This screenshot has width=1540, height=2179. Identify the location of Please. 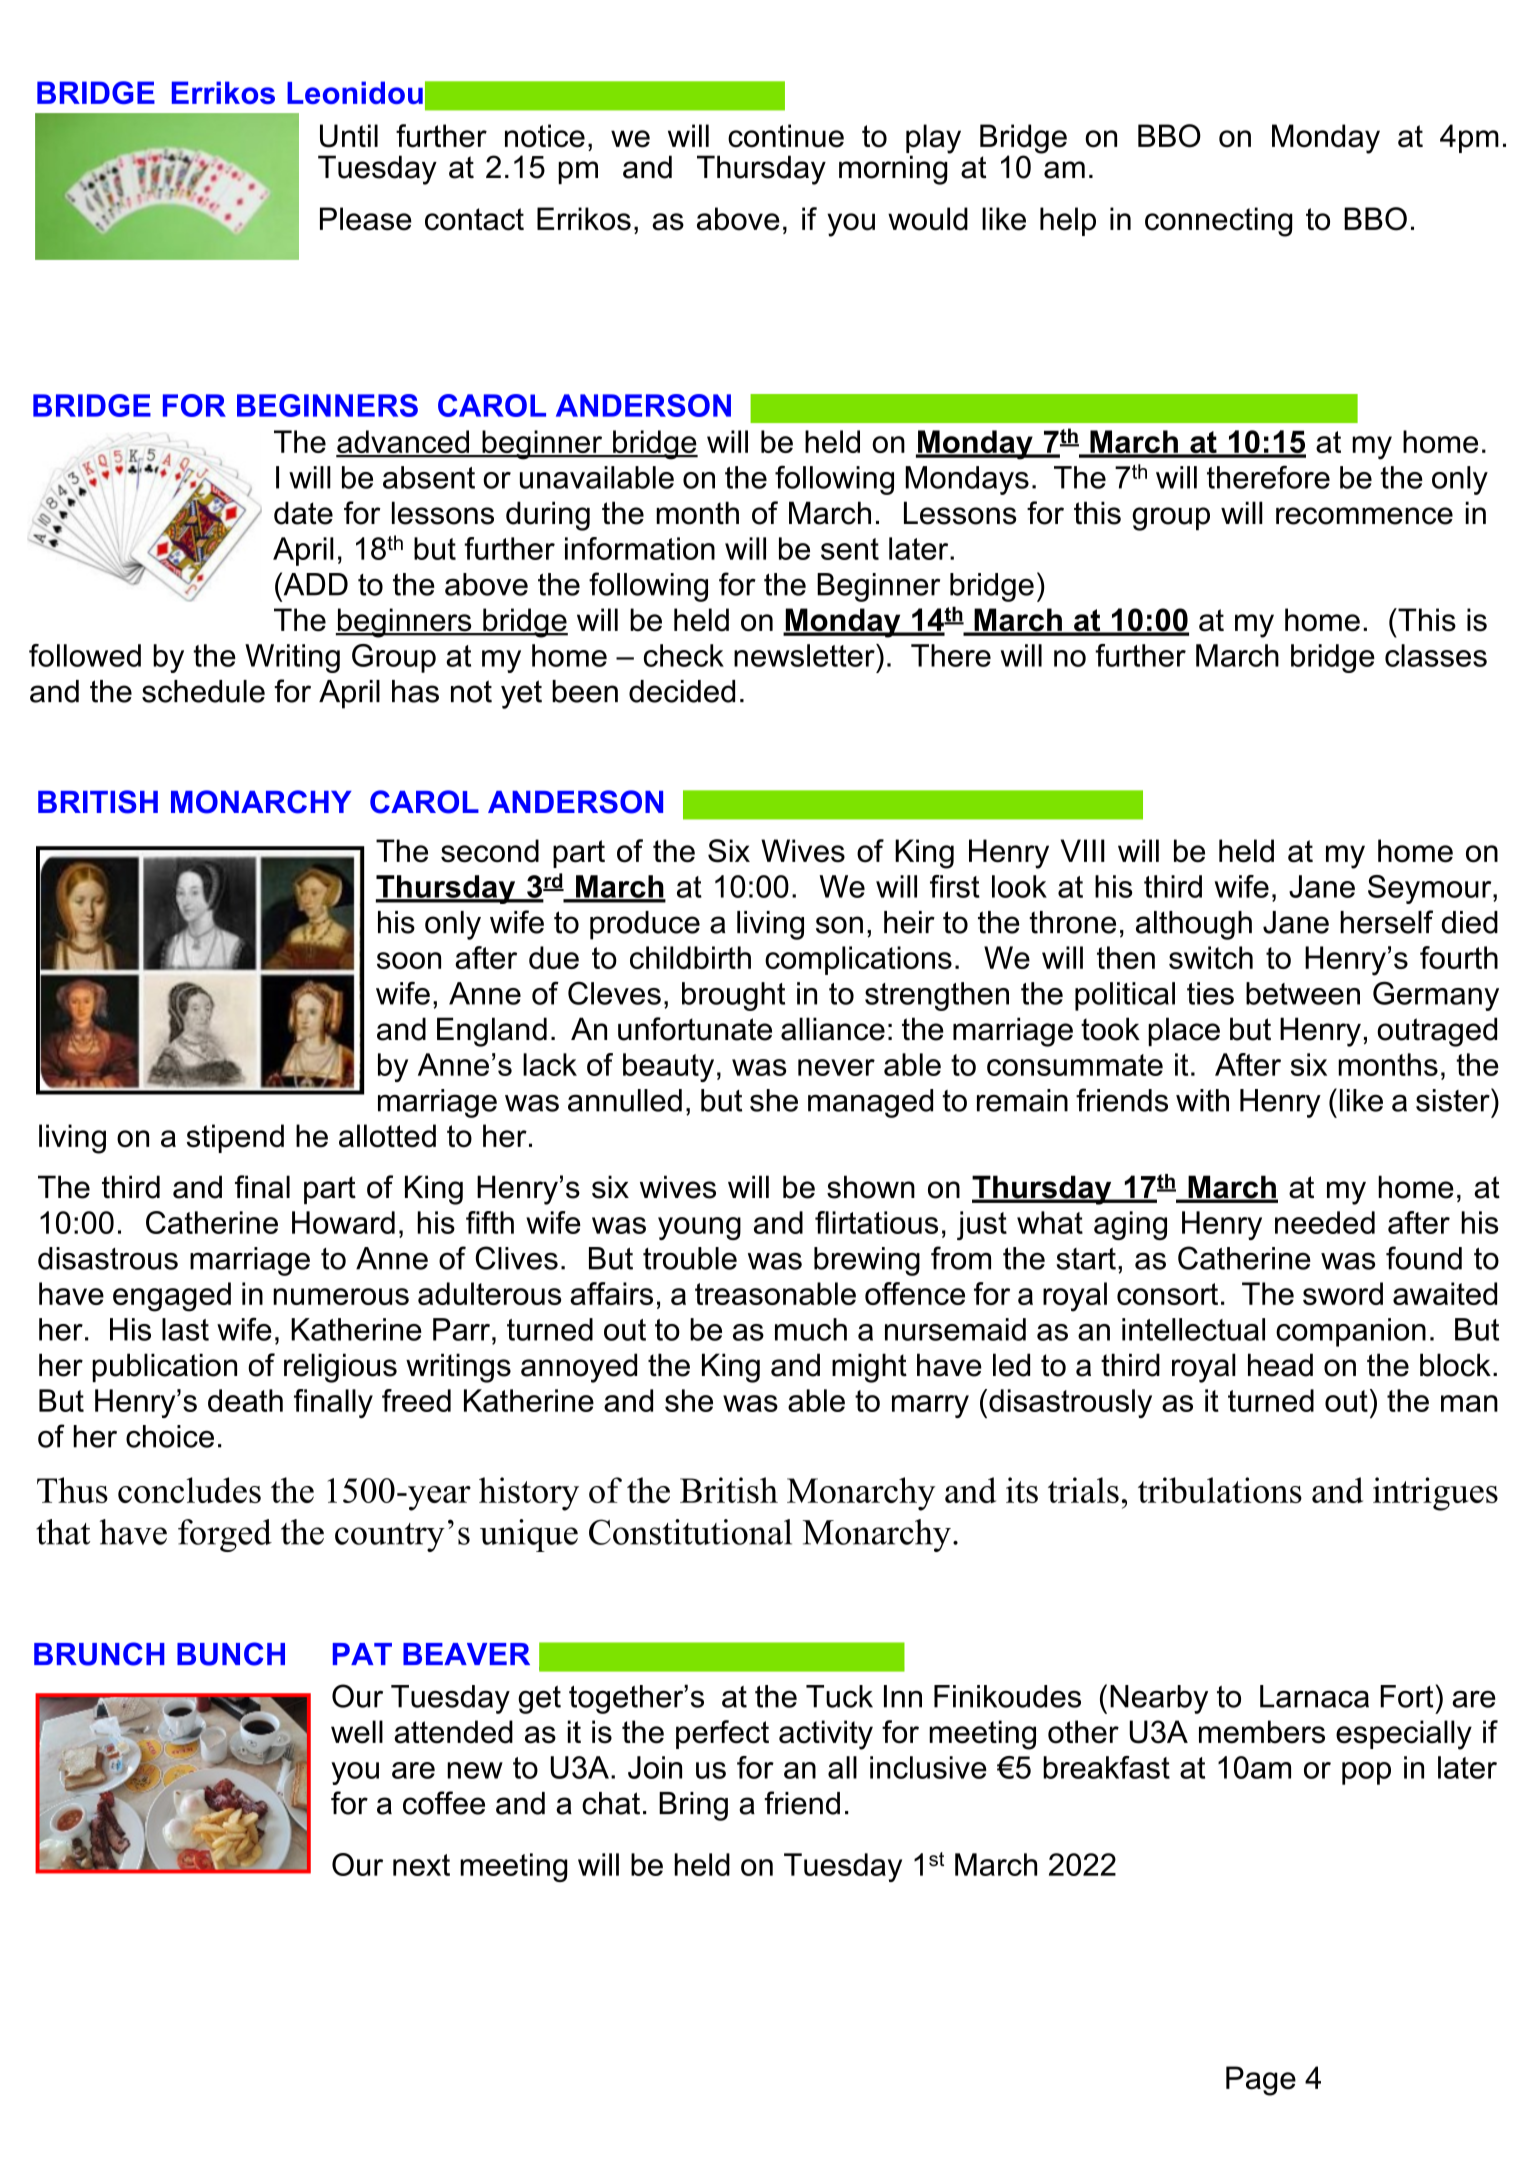
(366, 219).
